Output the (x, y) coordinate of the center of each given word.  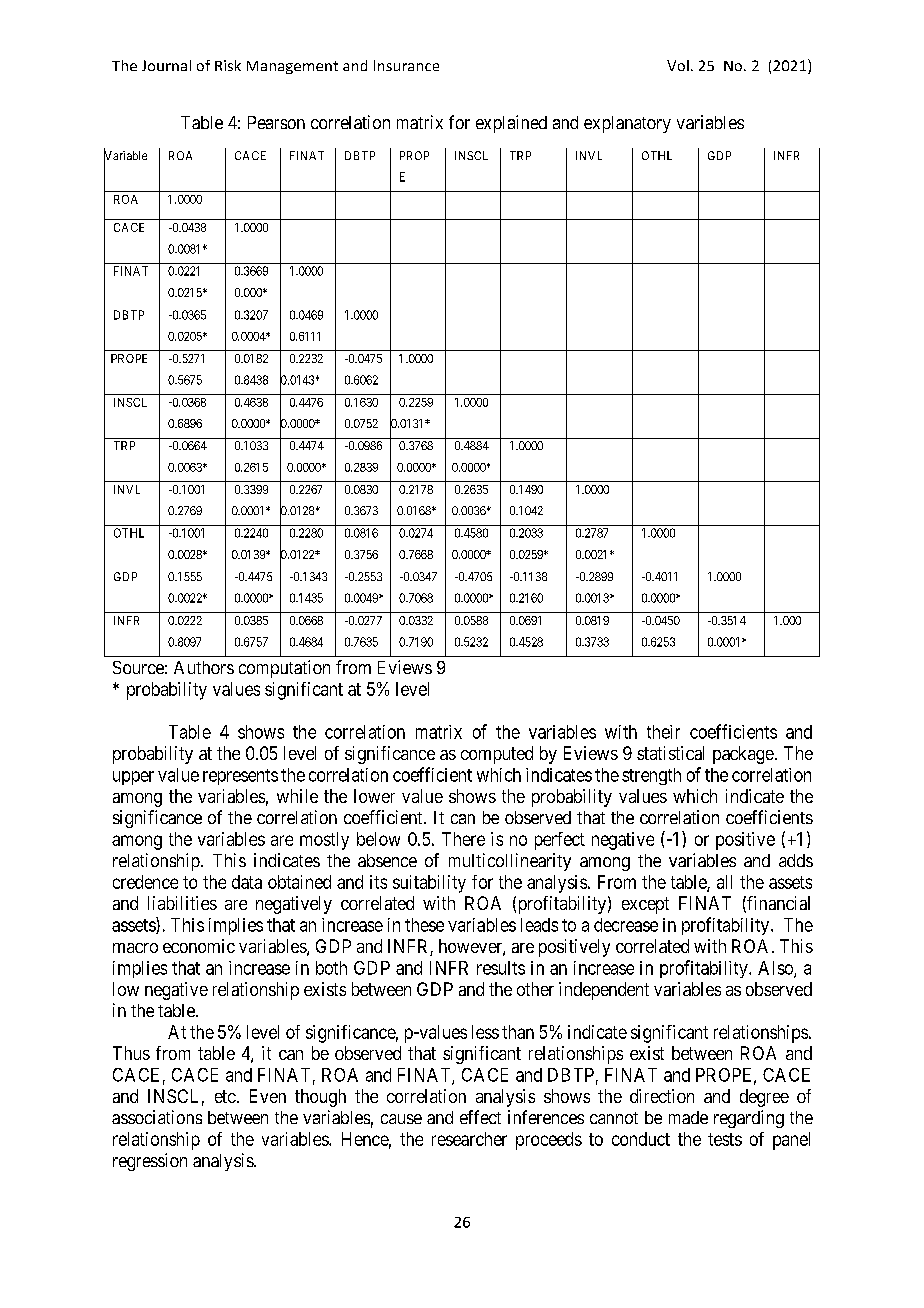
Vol (678, 65)
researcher (469, 1139)
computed (497, 755)
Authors (204, 667)
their (663, 732)
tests (725, 1139)
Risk (228, 65)
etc (225, 1096)
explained (511, 124)
